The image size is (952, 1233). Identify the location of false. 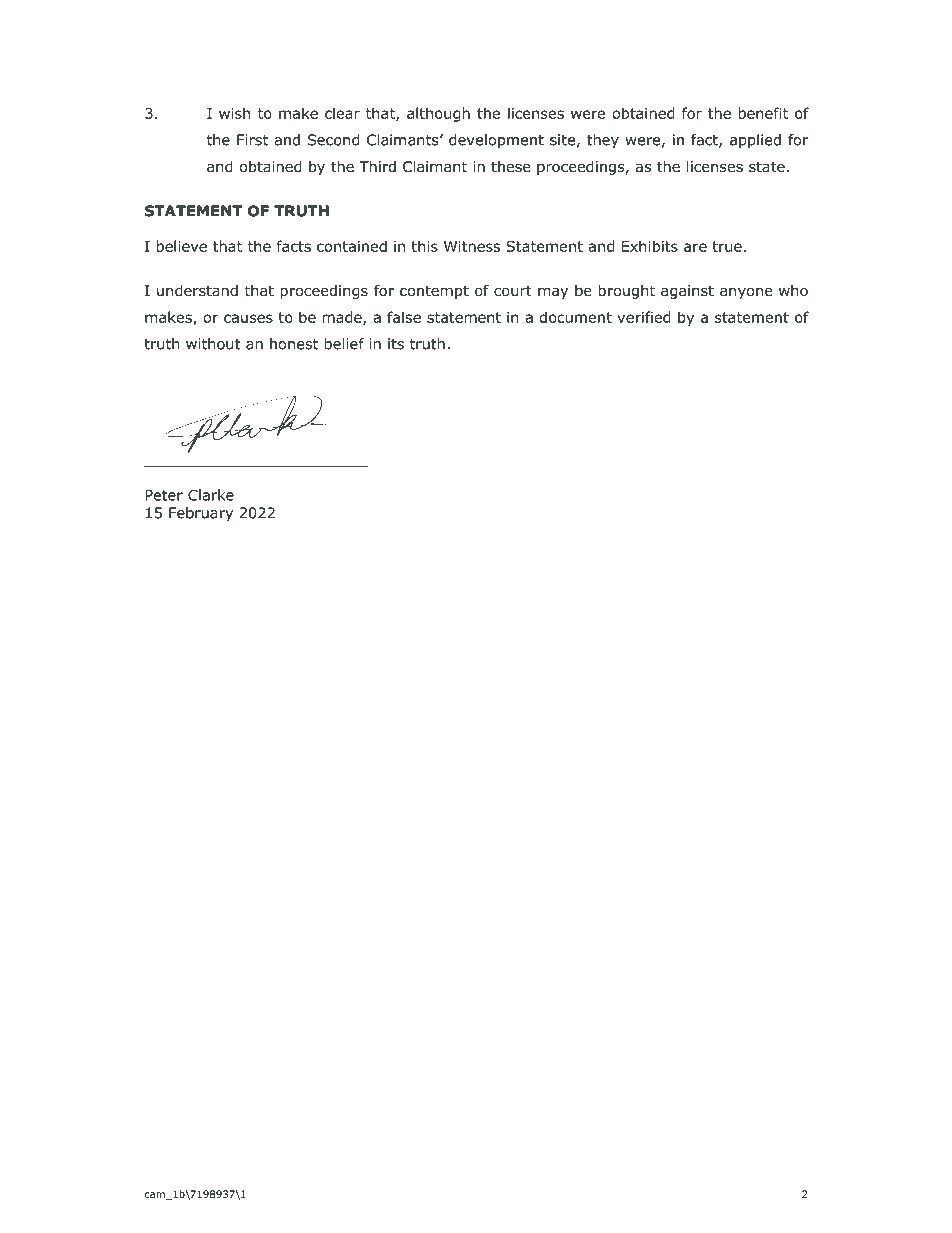
(404, 317).
